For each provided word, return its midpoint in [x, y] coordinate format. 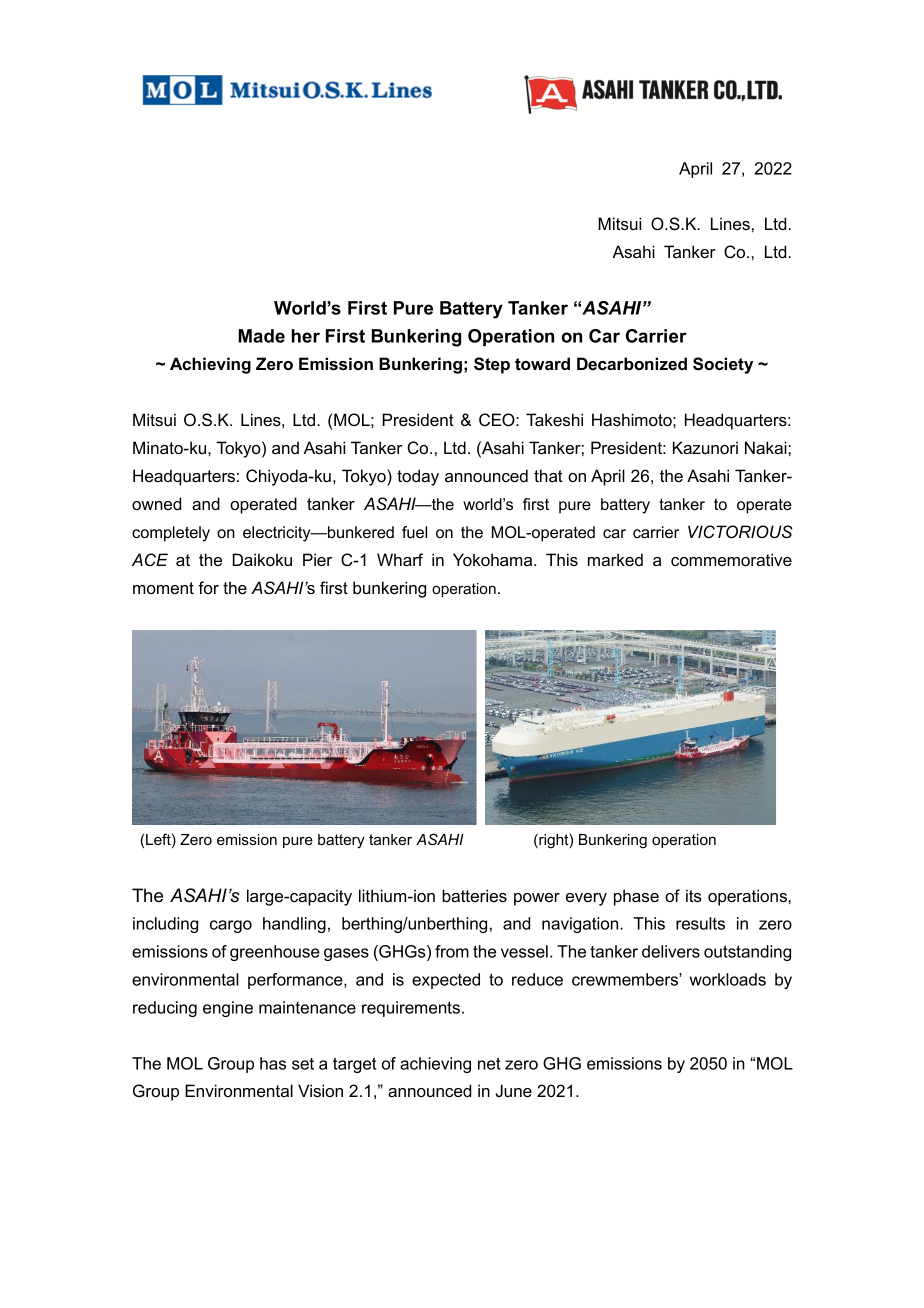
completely [171, 534]
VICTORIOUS [740, 532]
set [303, 1064]
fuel [414, 532]
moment [163, 588]
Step [492, 365]
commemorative [731, 559]
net [489, 1063]
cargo [231, 926]
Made [262, 336]
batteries [474, 895]
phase [636, 897]
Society [723, 365]
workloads [728, 979]
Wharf [400, 559]
